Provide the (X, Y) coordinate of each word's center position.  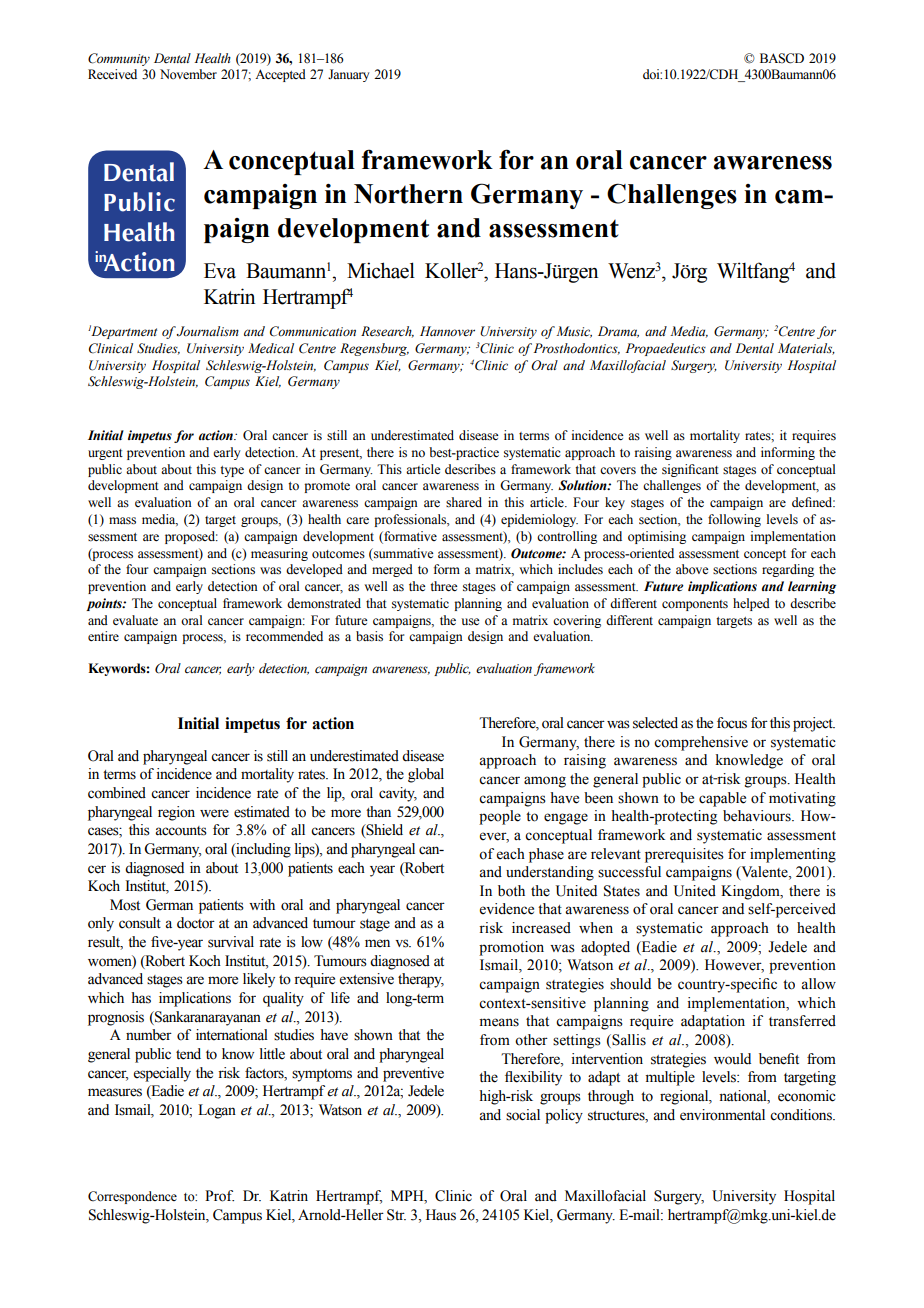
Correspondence (132, 1197)
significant (690, 470)
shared (464, 502)
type (232, 471)
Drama (618, 332)
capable (722, 799)
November (188, 74)
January (348, 75)
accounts (181, 831)
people (500, 817)
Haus (441, 1215)
